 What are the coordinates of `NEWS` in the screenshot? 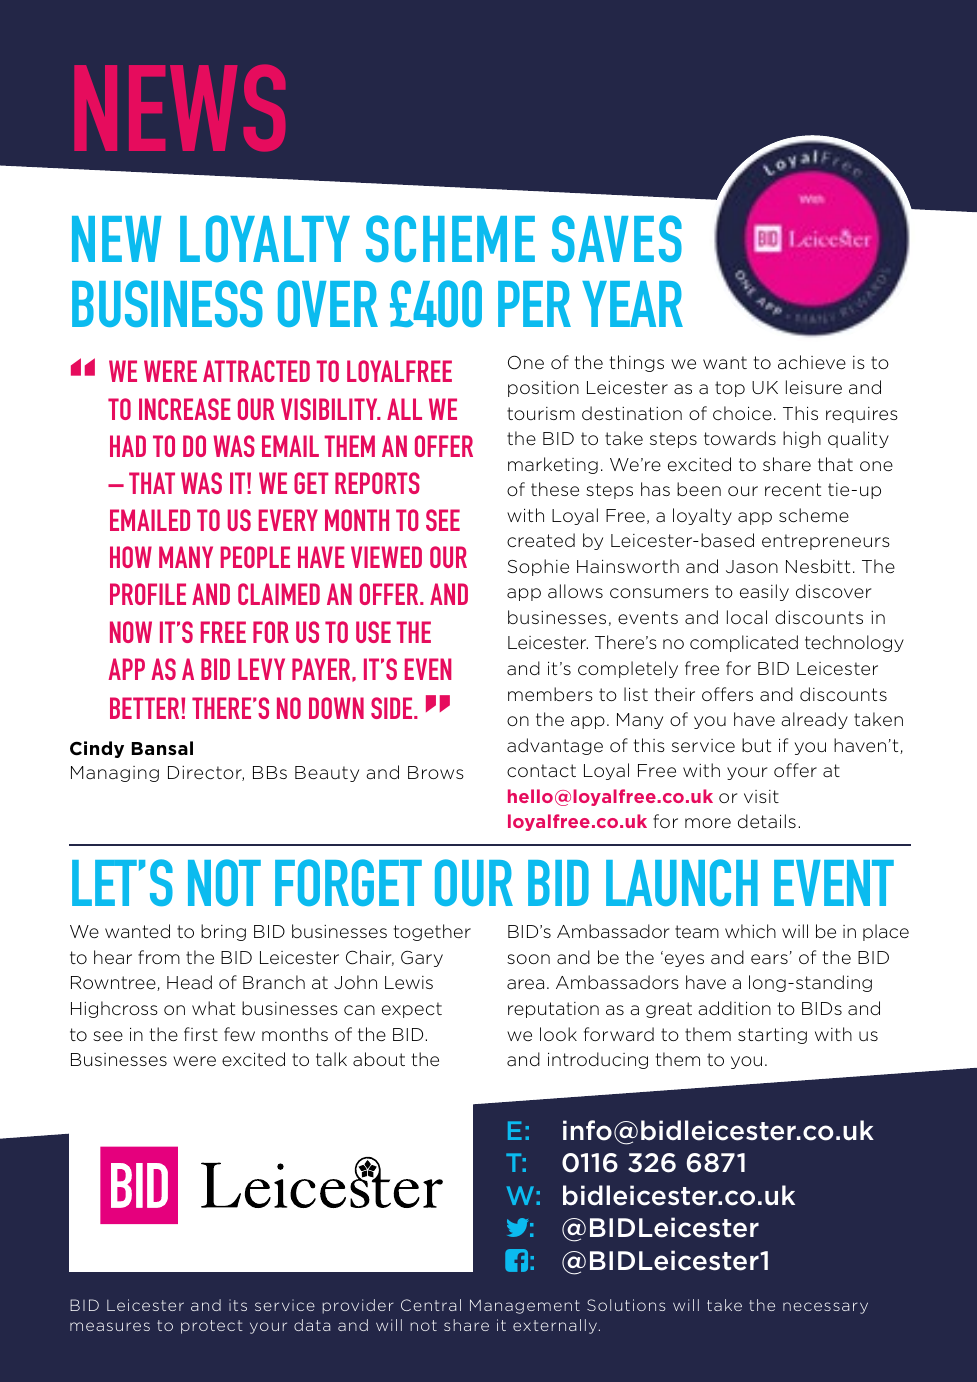 It's located at (180, 108).
